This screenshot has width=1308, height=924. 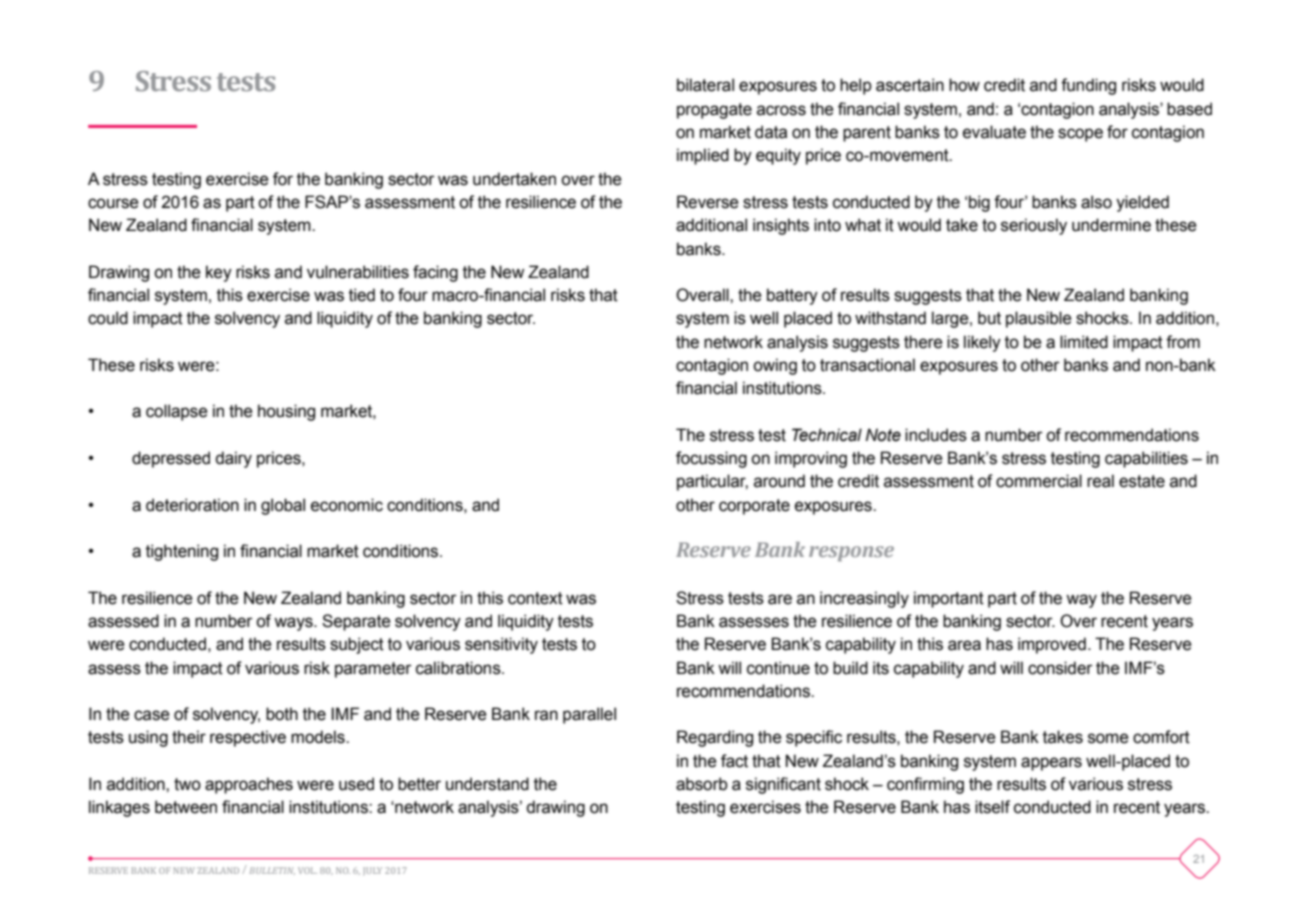 I want to click on BULLETIN, so click(x=272, y=871).
